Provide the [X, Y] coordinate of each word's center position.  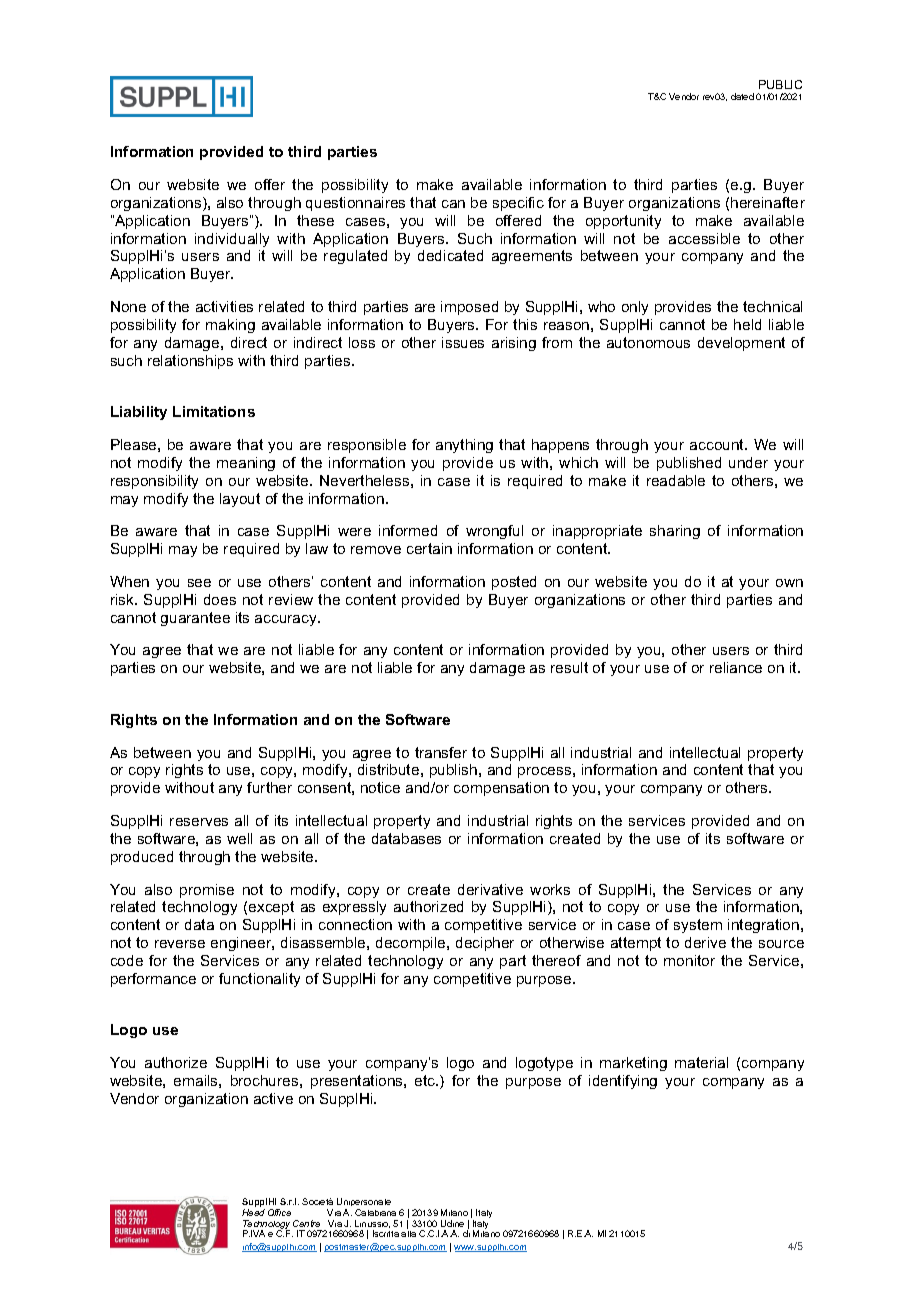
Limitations [214, 411]
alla [408, 1234]
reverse [180, 944]
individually [232, 240]
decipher [485, 944]
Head [253, 1212]
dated [742, 96]
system [698, 926]
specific [518, 204]
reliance [736, 667]
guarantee [195, 619]
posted [514, 583]
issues [463, 342]
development [741, 344]
